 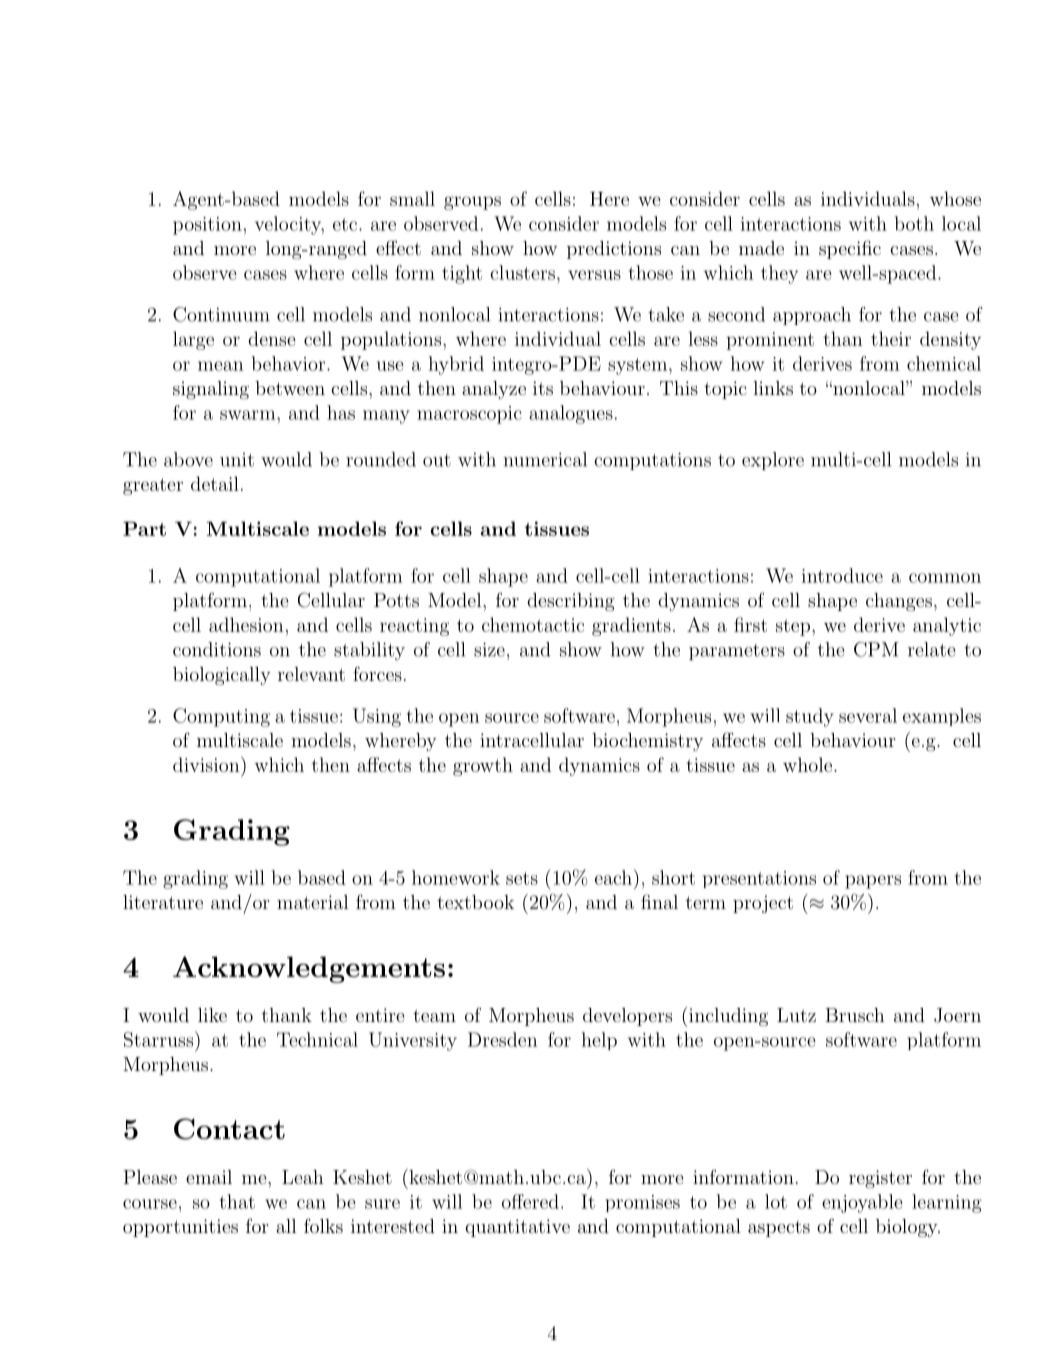 I want to click on explore, so click(x=773, y=461).
